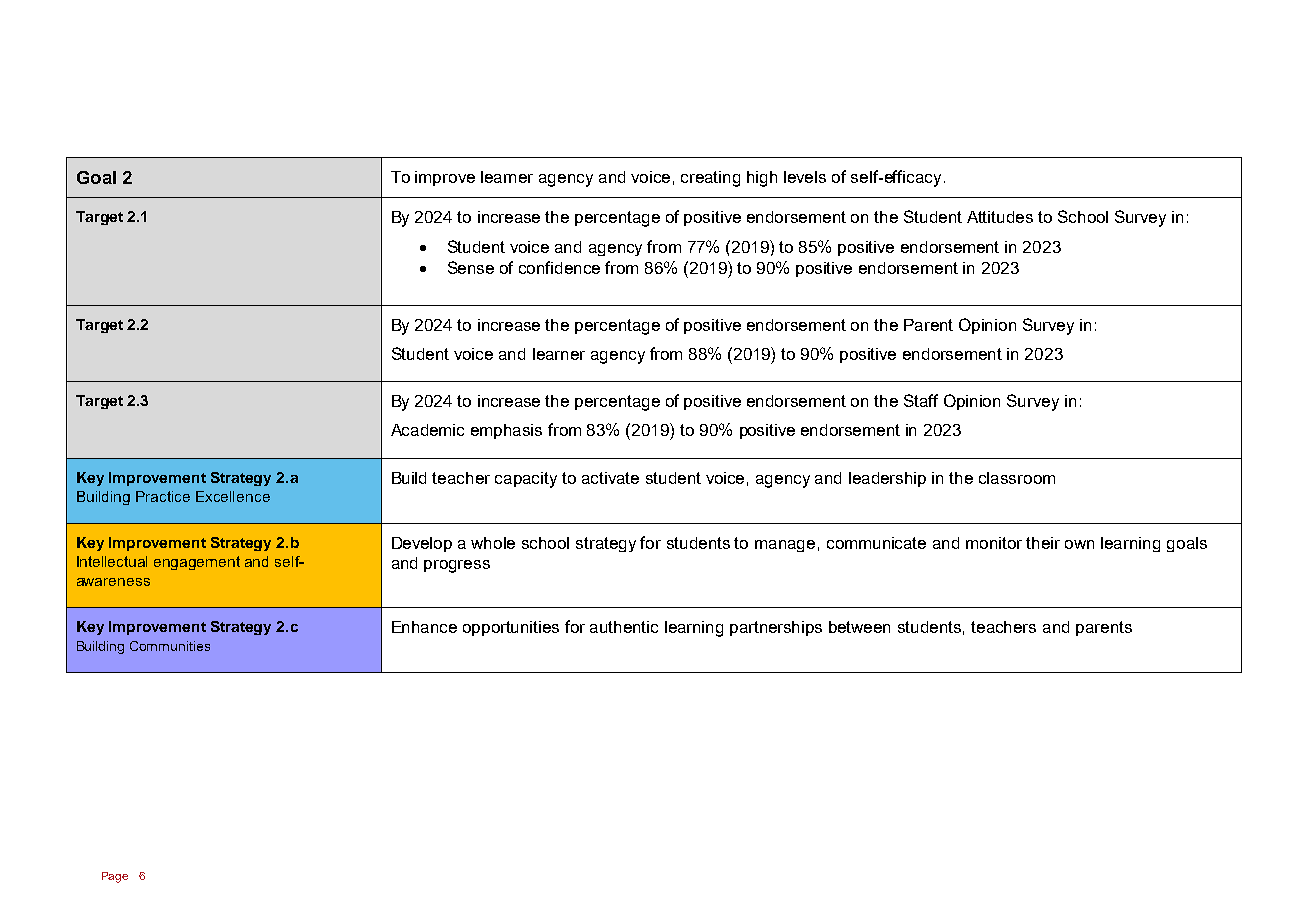 This screenshot has height=924, width=1308. I want to click on Sense, so click(471, 267).
